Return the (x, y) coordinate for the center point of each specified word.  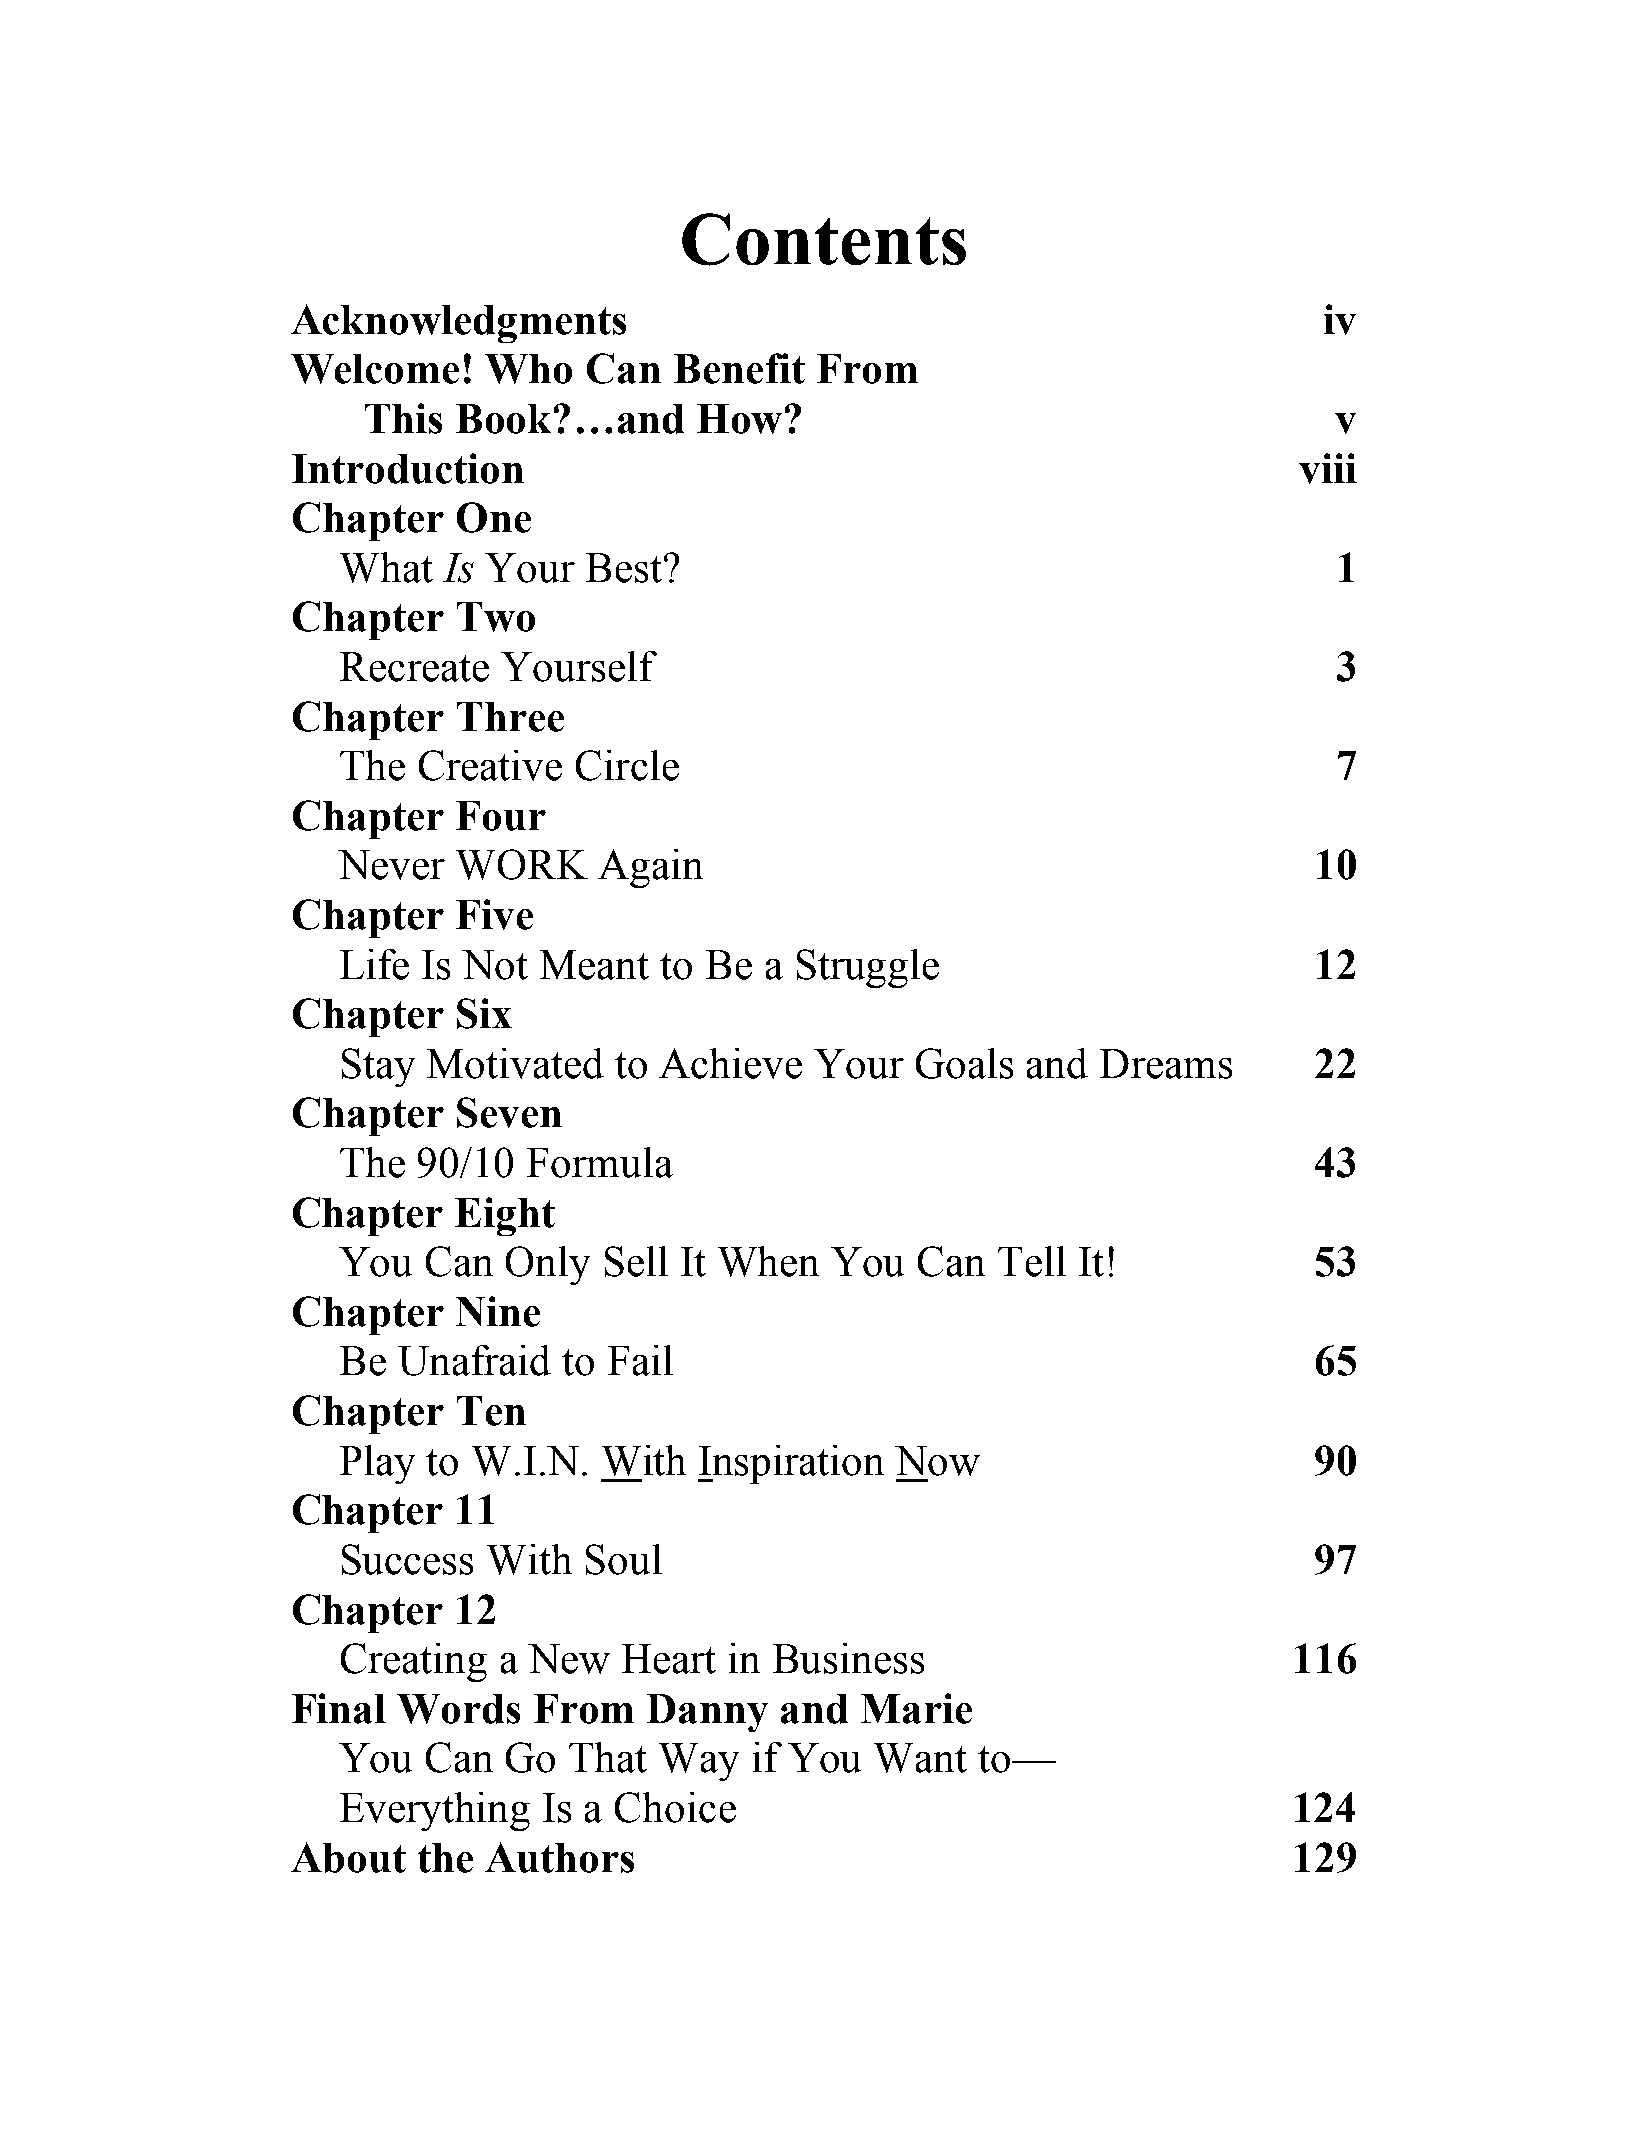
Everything (435, 1811)
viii (1328, 468)
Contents (824, 239)
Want (920, 1758)
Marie (916, 1708)
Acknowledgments (458, 323)
